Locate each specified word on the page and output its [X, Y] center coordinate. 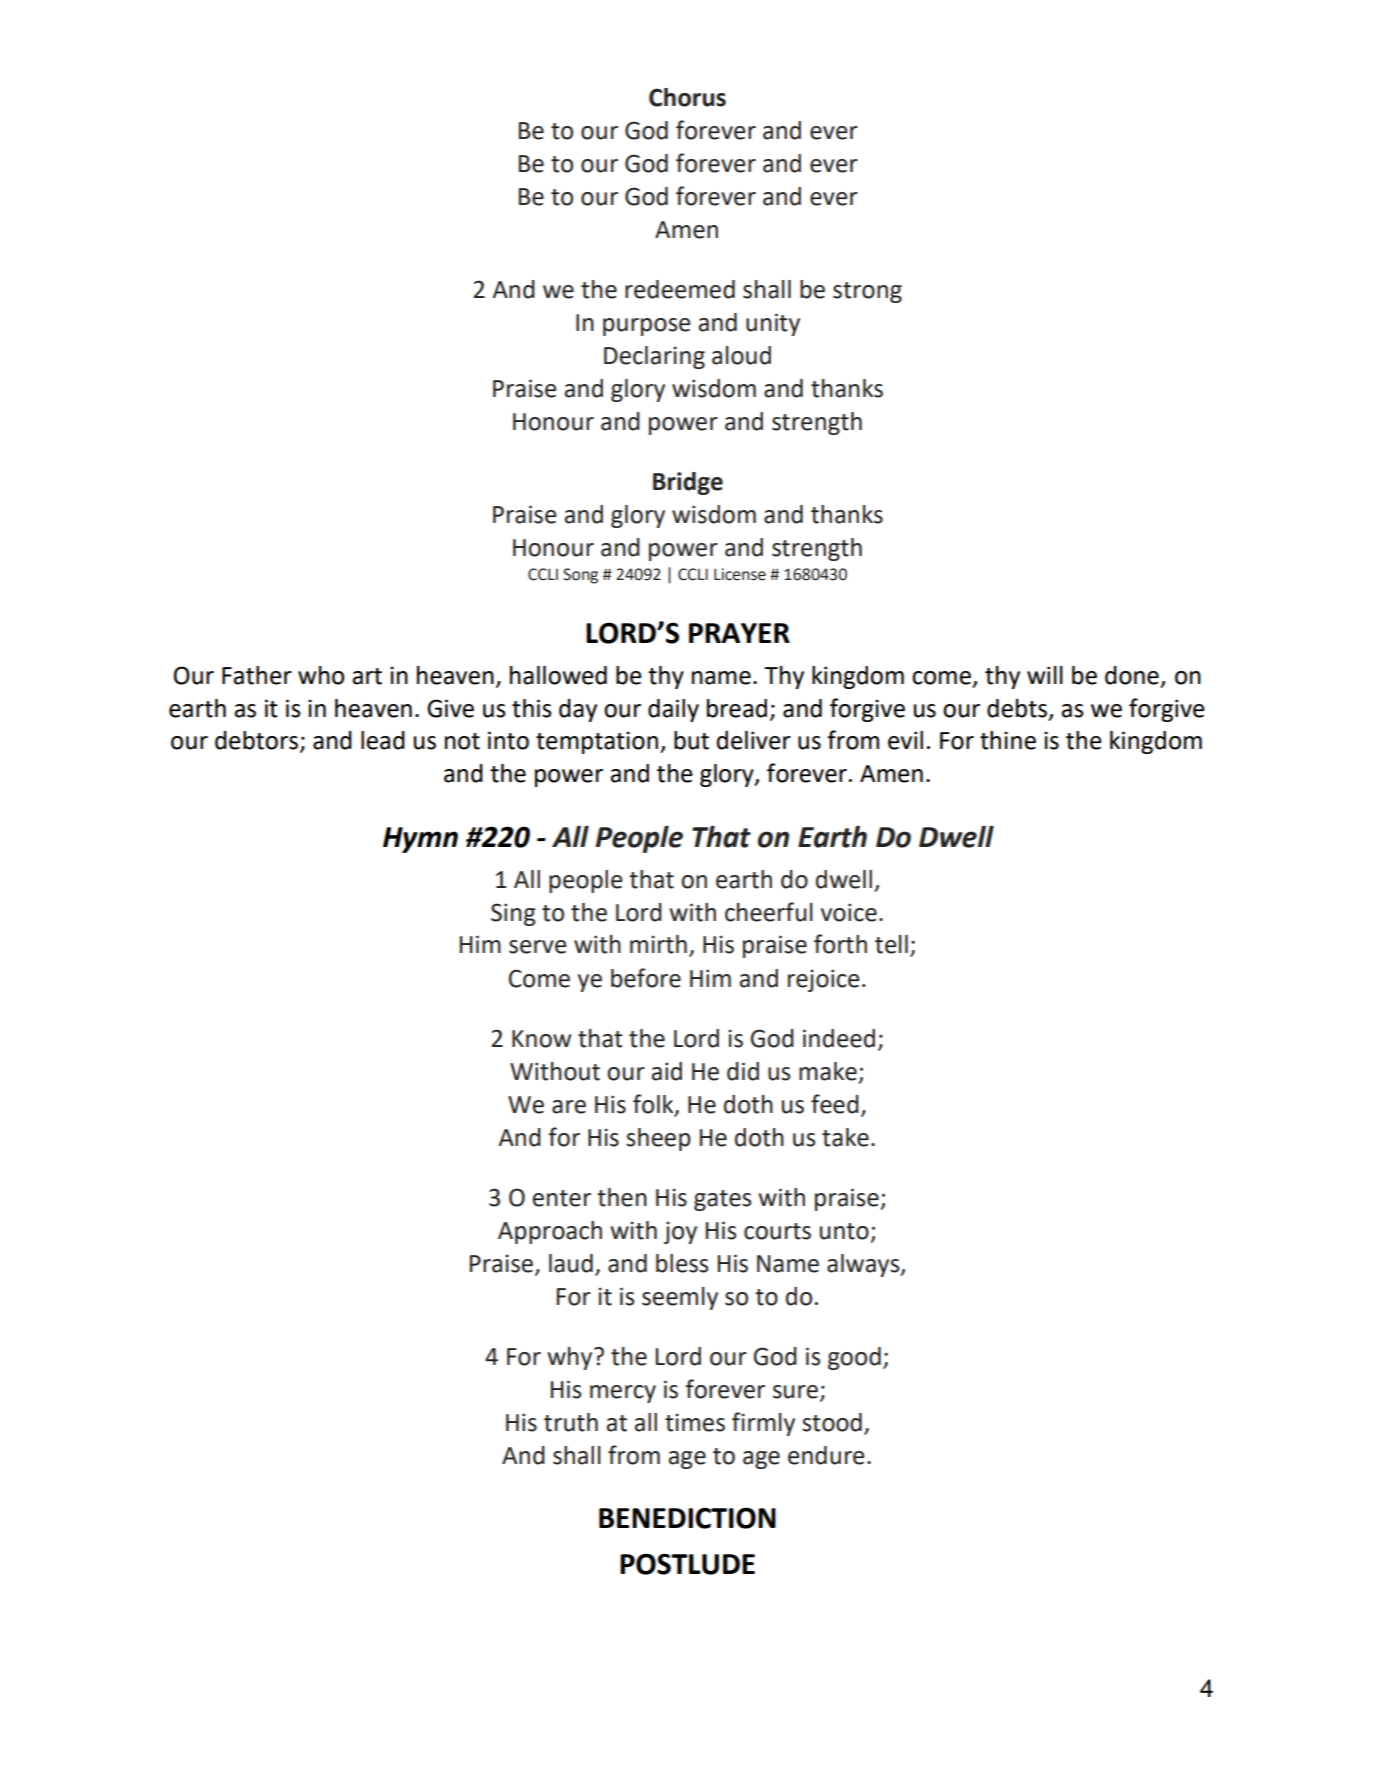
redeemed [680, 289]
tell [891, 944]
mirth [658, 944]
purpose [646, 327]
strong [867, 292]
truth [571, 1422]
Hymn [420, 840]
